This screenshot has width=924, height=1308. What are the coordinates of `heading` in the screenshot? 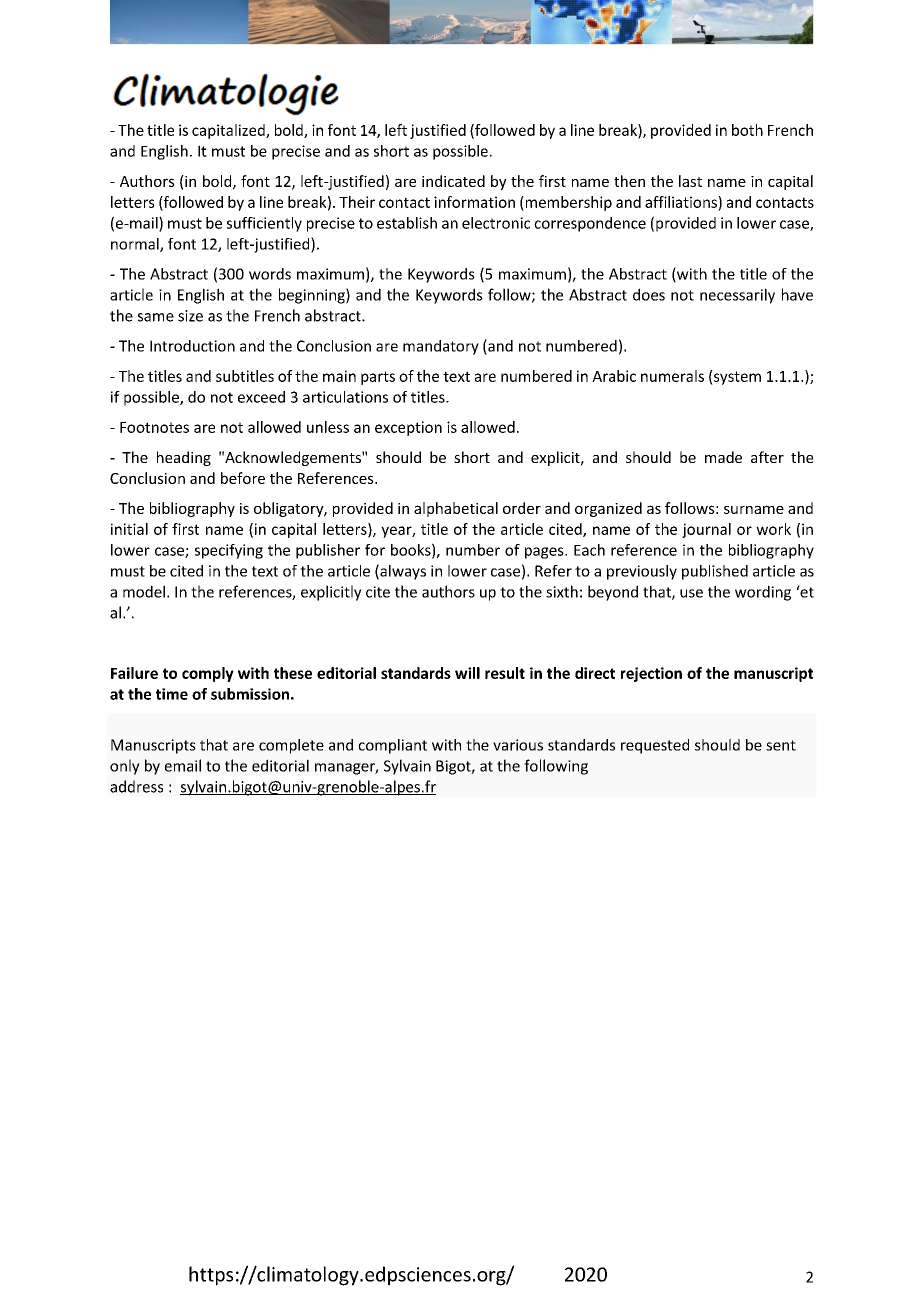 It's located at (184, 458).
